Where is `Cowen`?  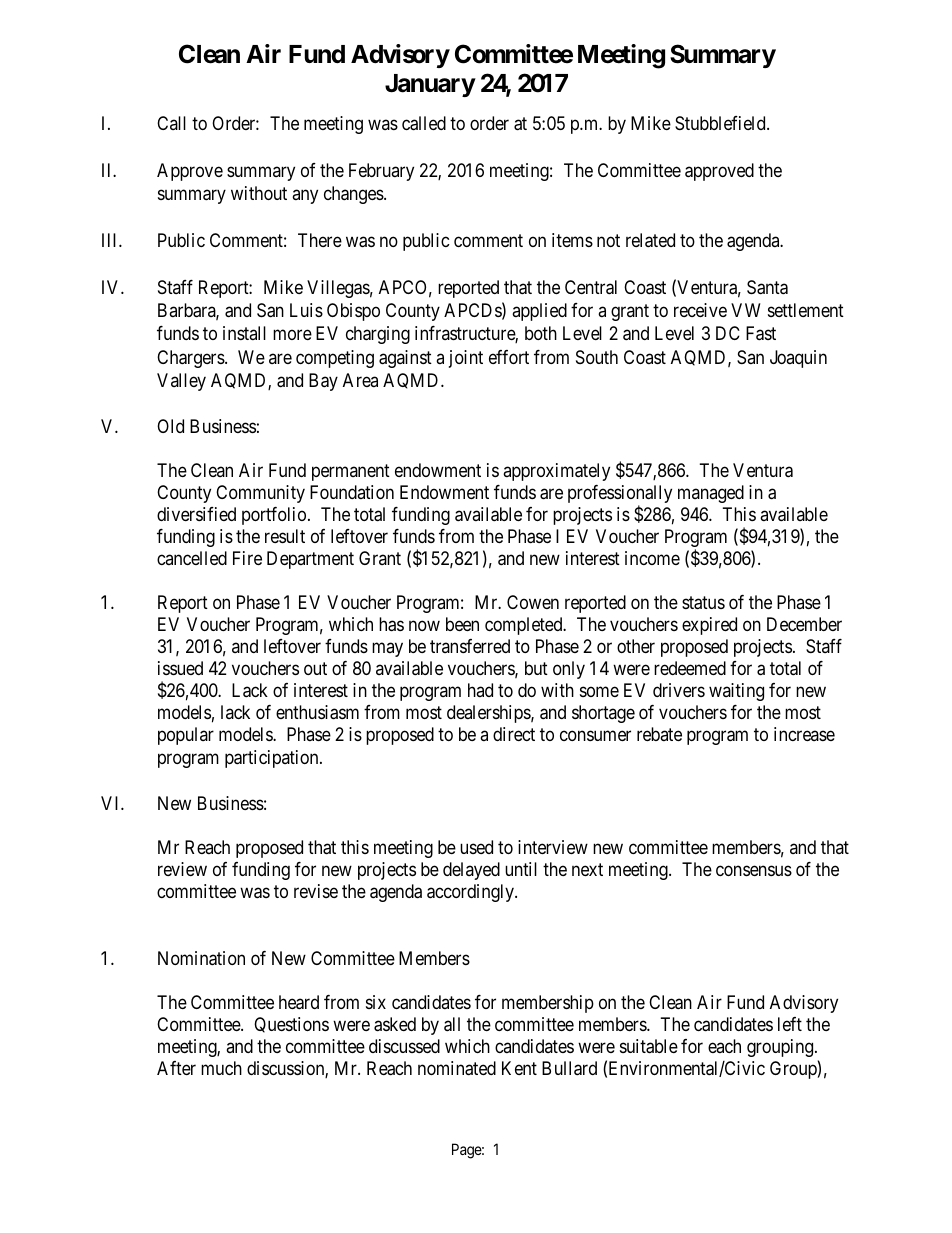 Cowen is located at coordinates (533, 602).
